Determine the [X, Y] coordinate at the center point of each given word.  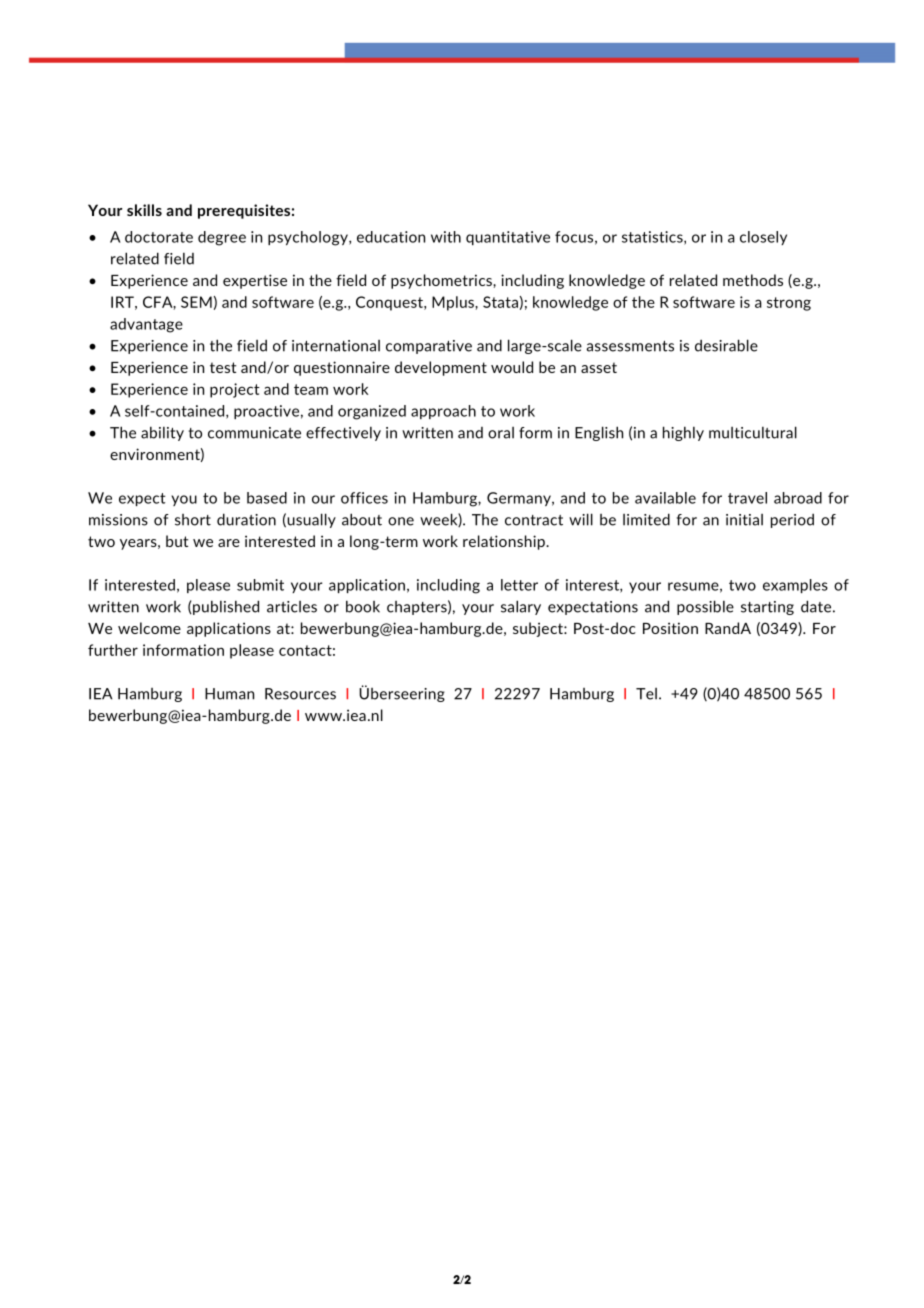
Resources [300, 694]
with [446, 237]
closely [763, 238]
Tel [646, 694]
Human [229, 694]
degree [222, 238]
